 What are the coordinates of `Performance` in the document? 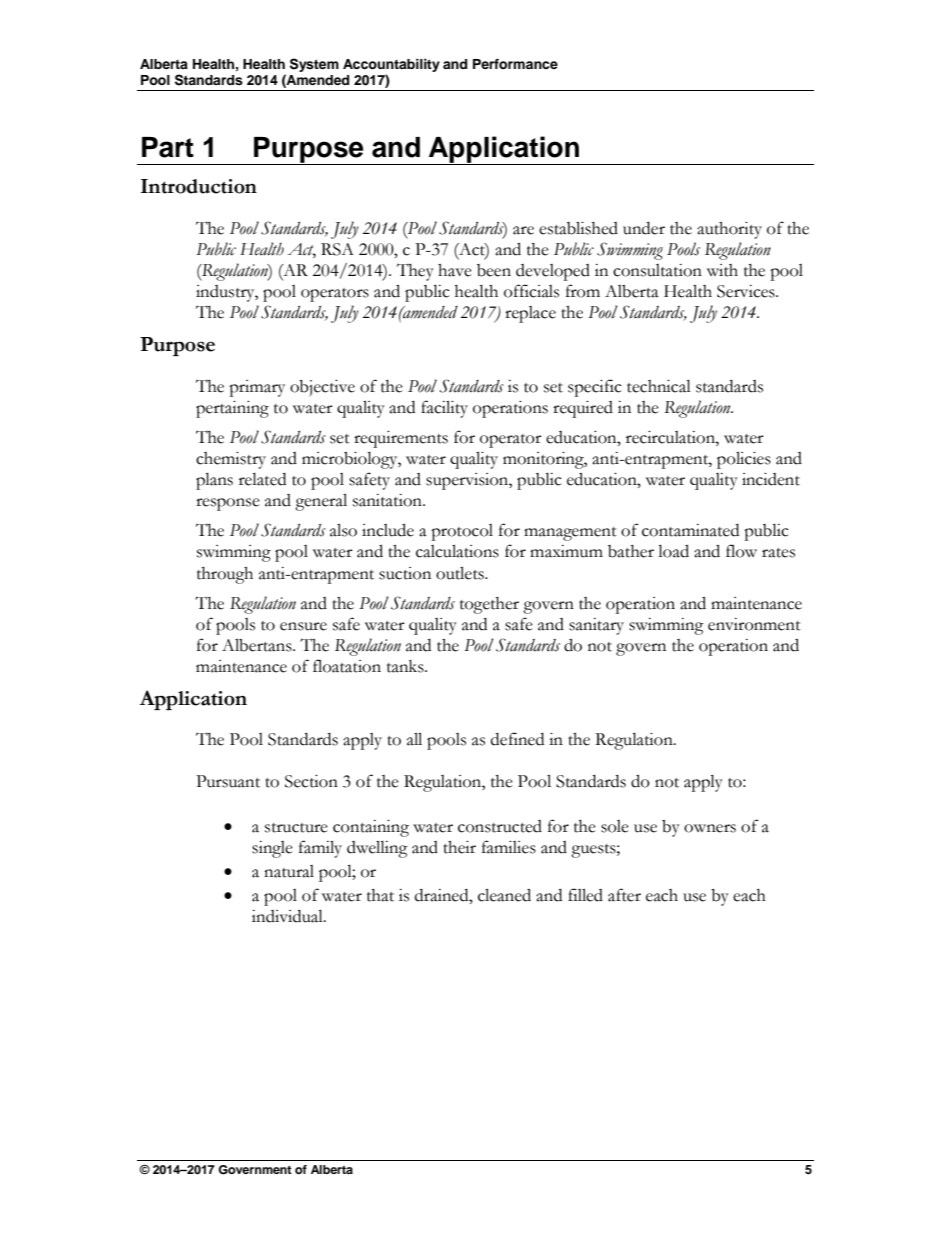 It's located at (515, 64).
